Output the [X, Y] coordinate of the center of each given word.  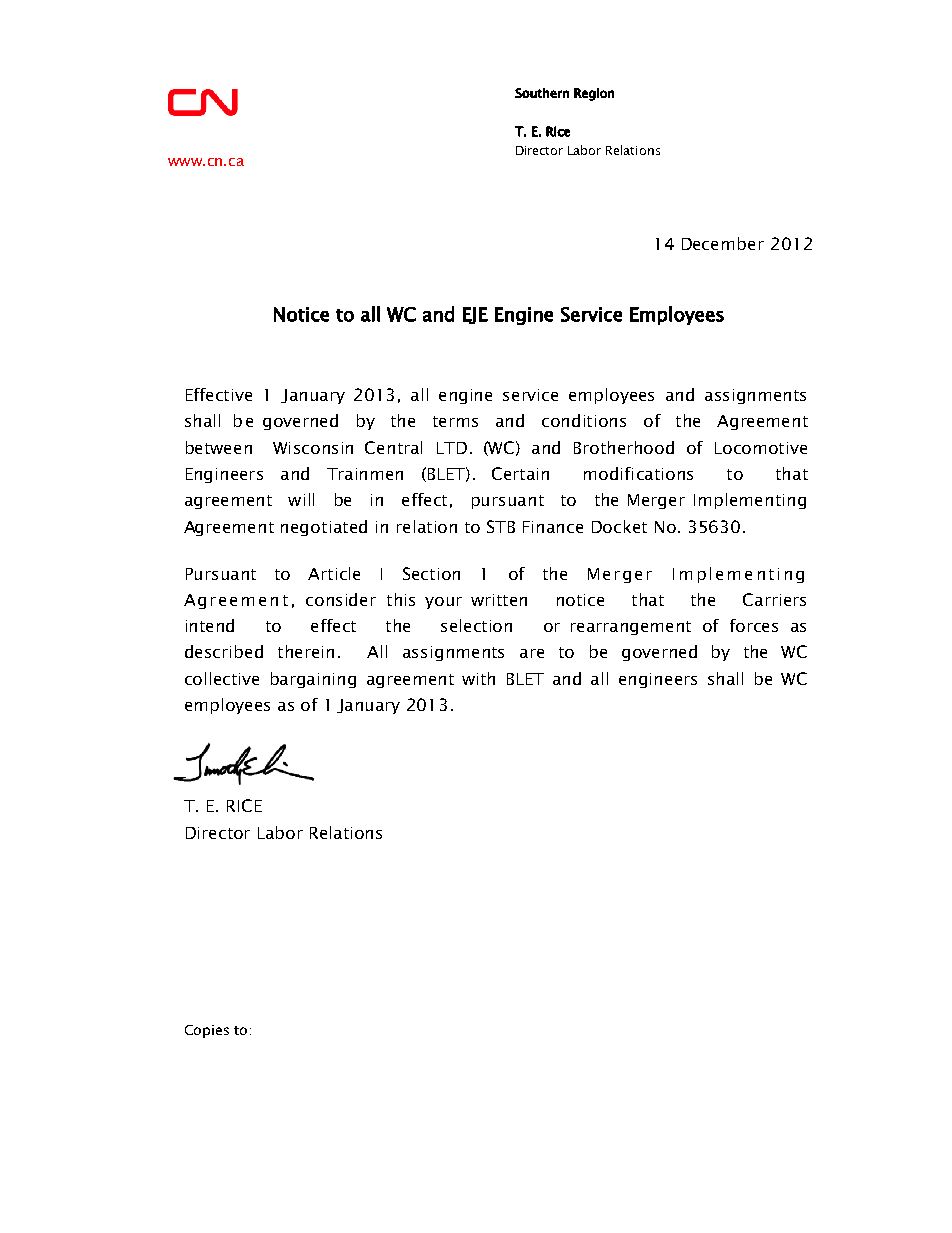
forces [754, 625]
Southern [542, 93]
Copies [207, 1031]
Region [594, 94]
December [723, 243]
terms [455, 421]
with [478, 678]
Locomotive [761, 448]
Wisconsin [313, 448]
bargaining [313, 680]
